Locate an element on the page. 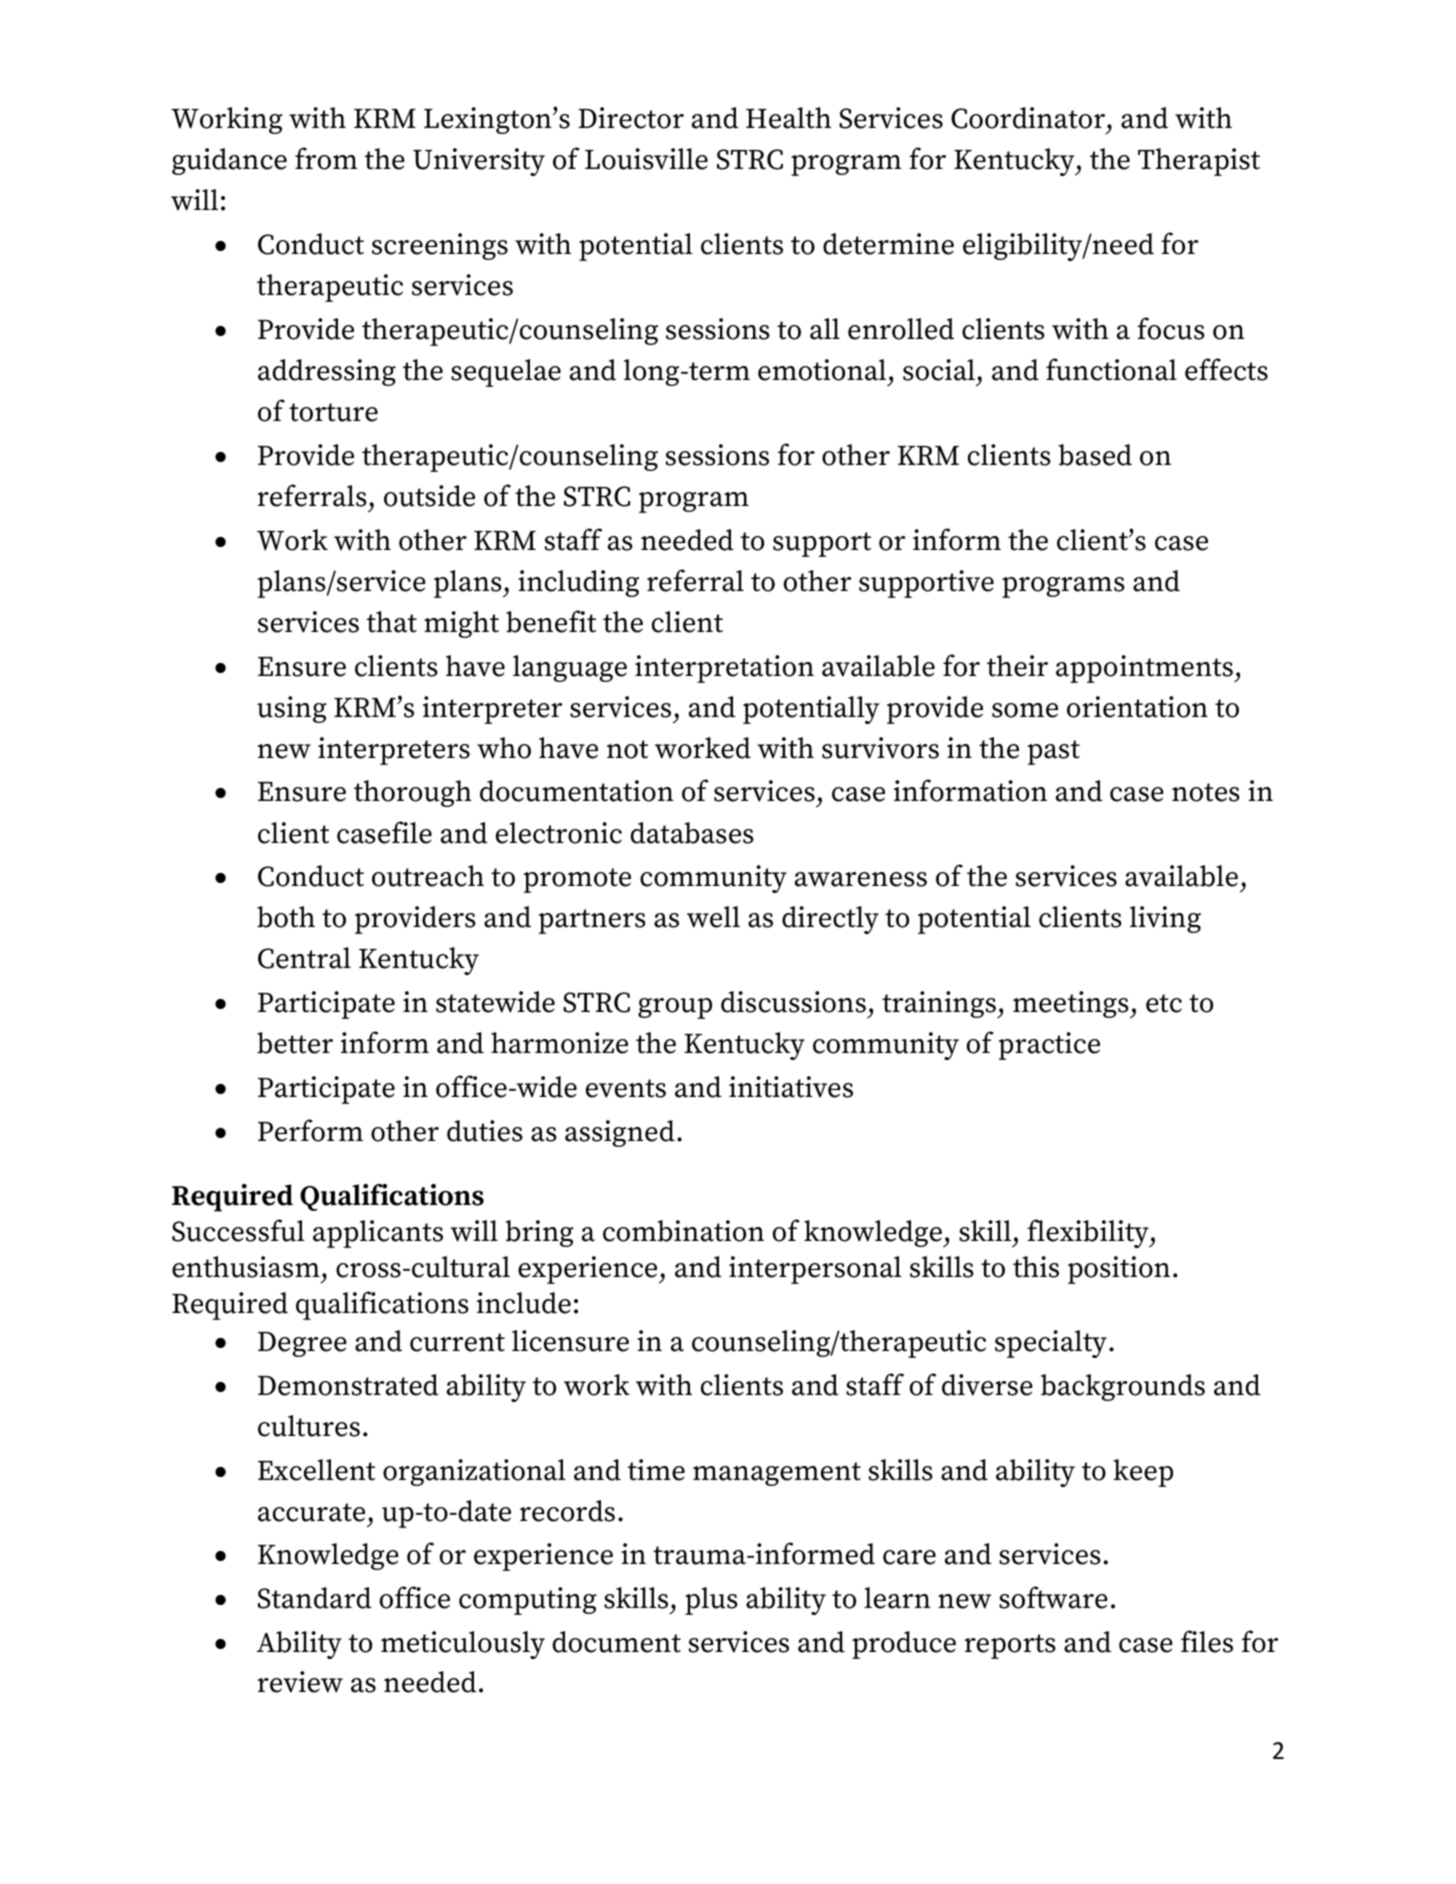 This document has width=1456, height=1884. Therapist is located at coordinates (1199, 162).
